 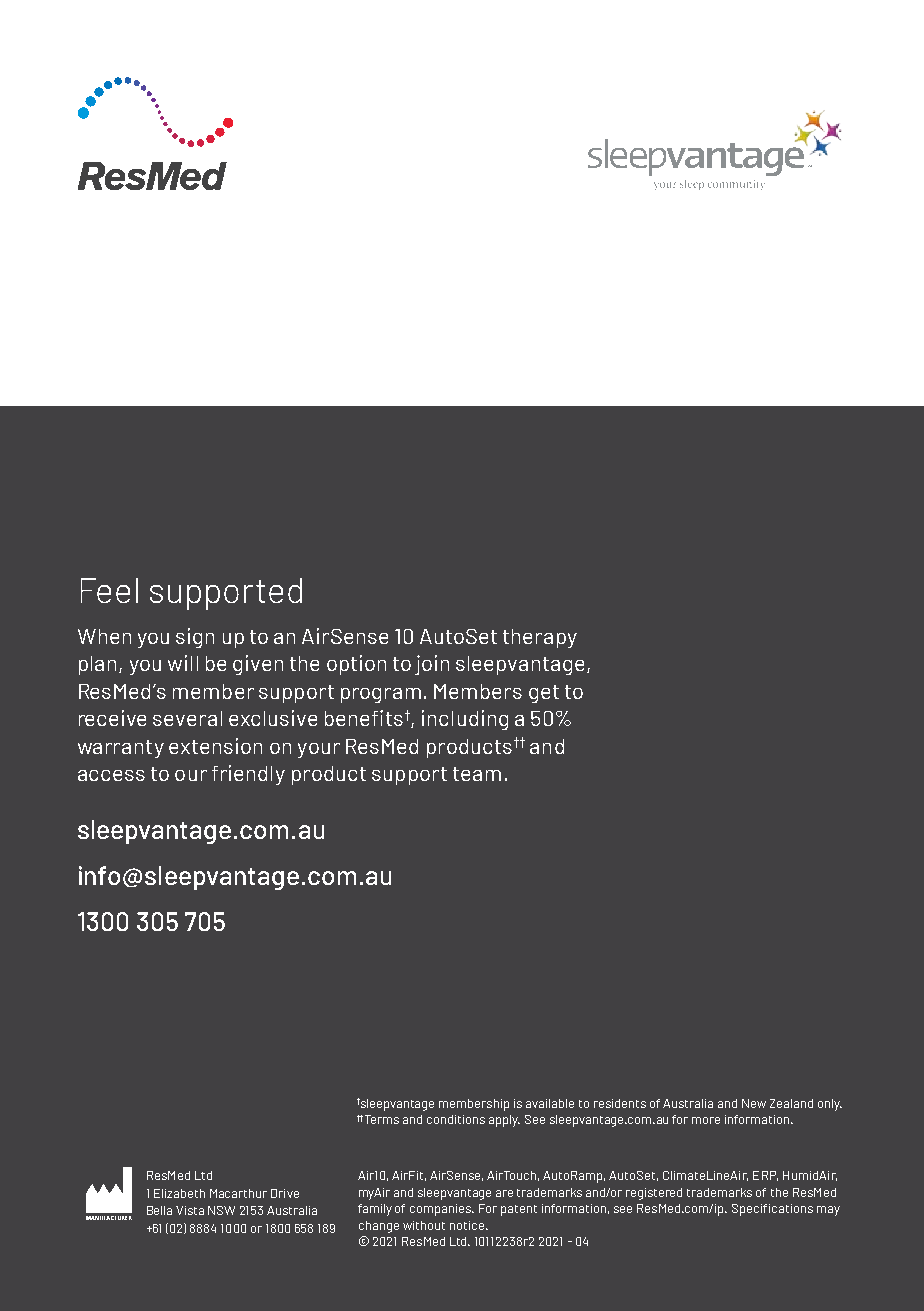 What do you see at coordinates (248, 775) in the screenshot?
I see `friendly` at bounding box center [248, 775].
